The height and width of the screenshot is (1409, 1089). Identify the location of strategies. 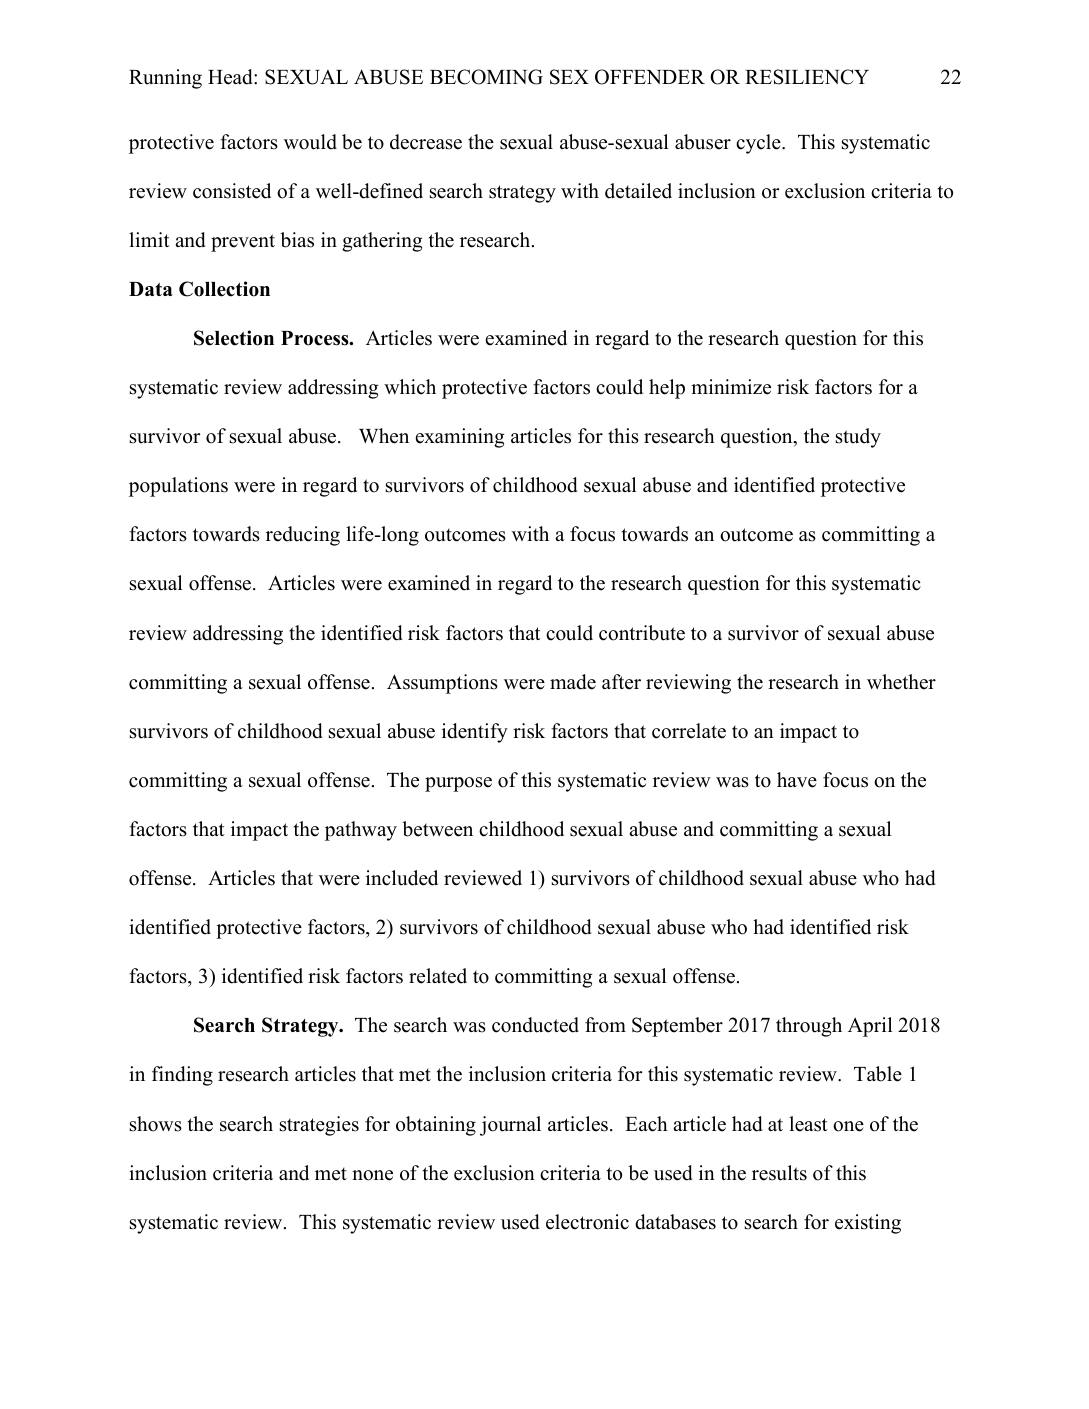
(319, 1126).
